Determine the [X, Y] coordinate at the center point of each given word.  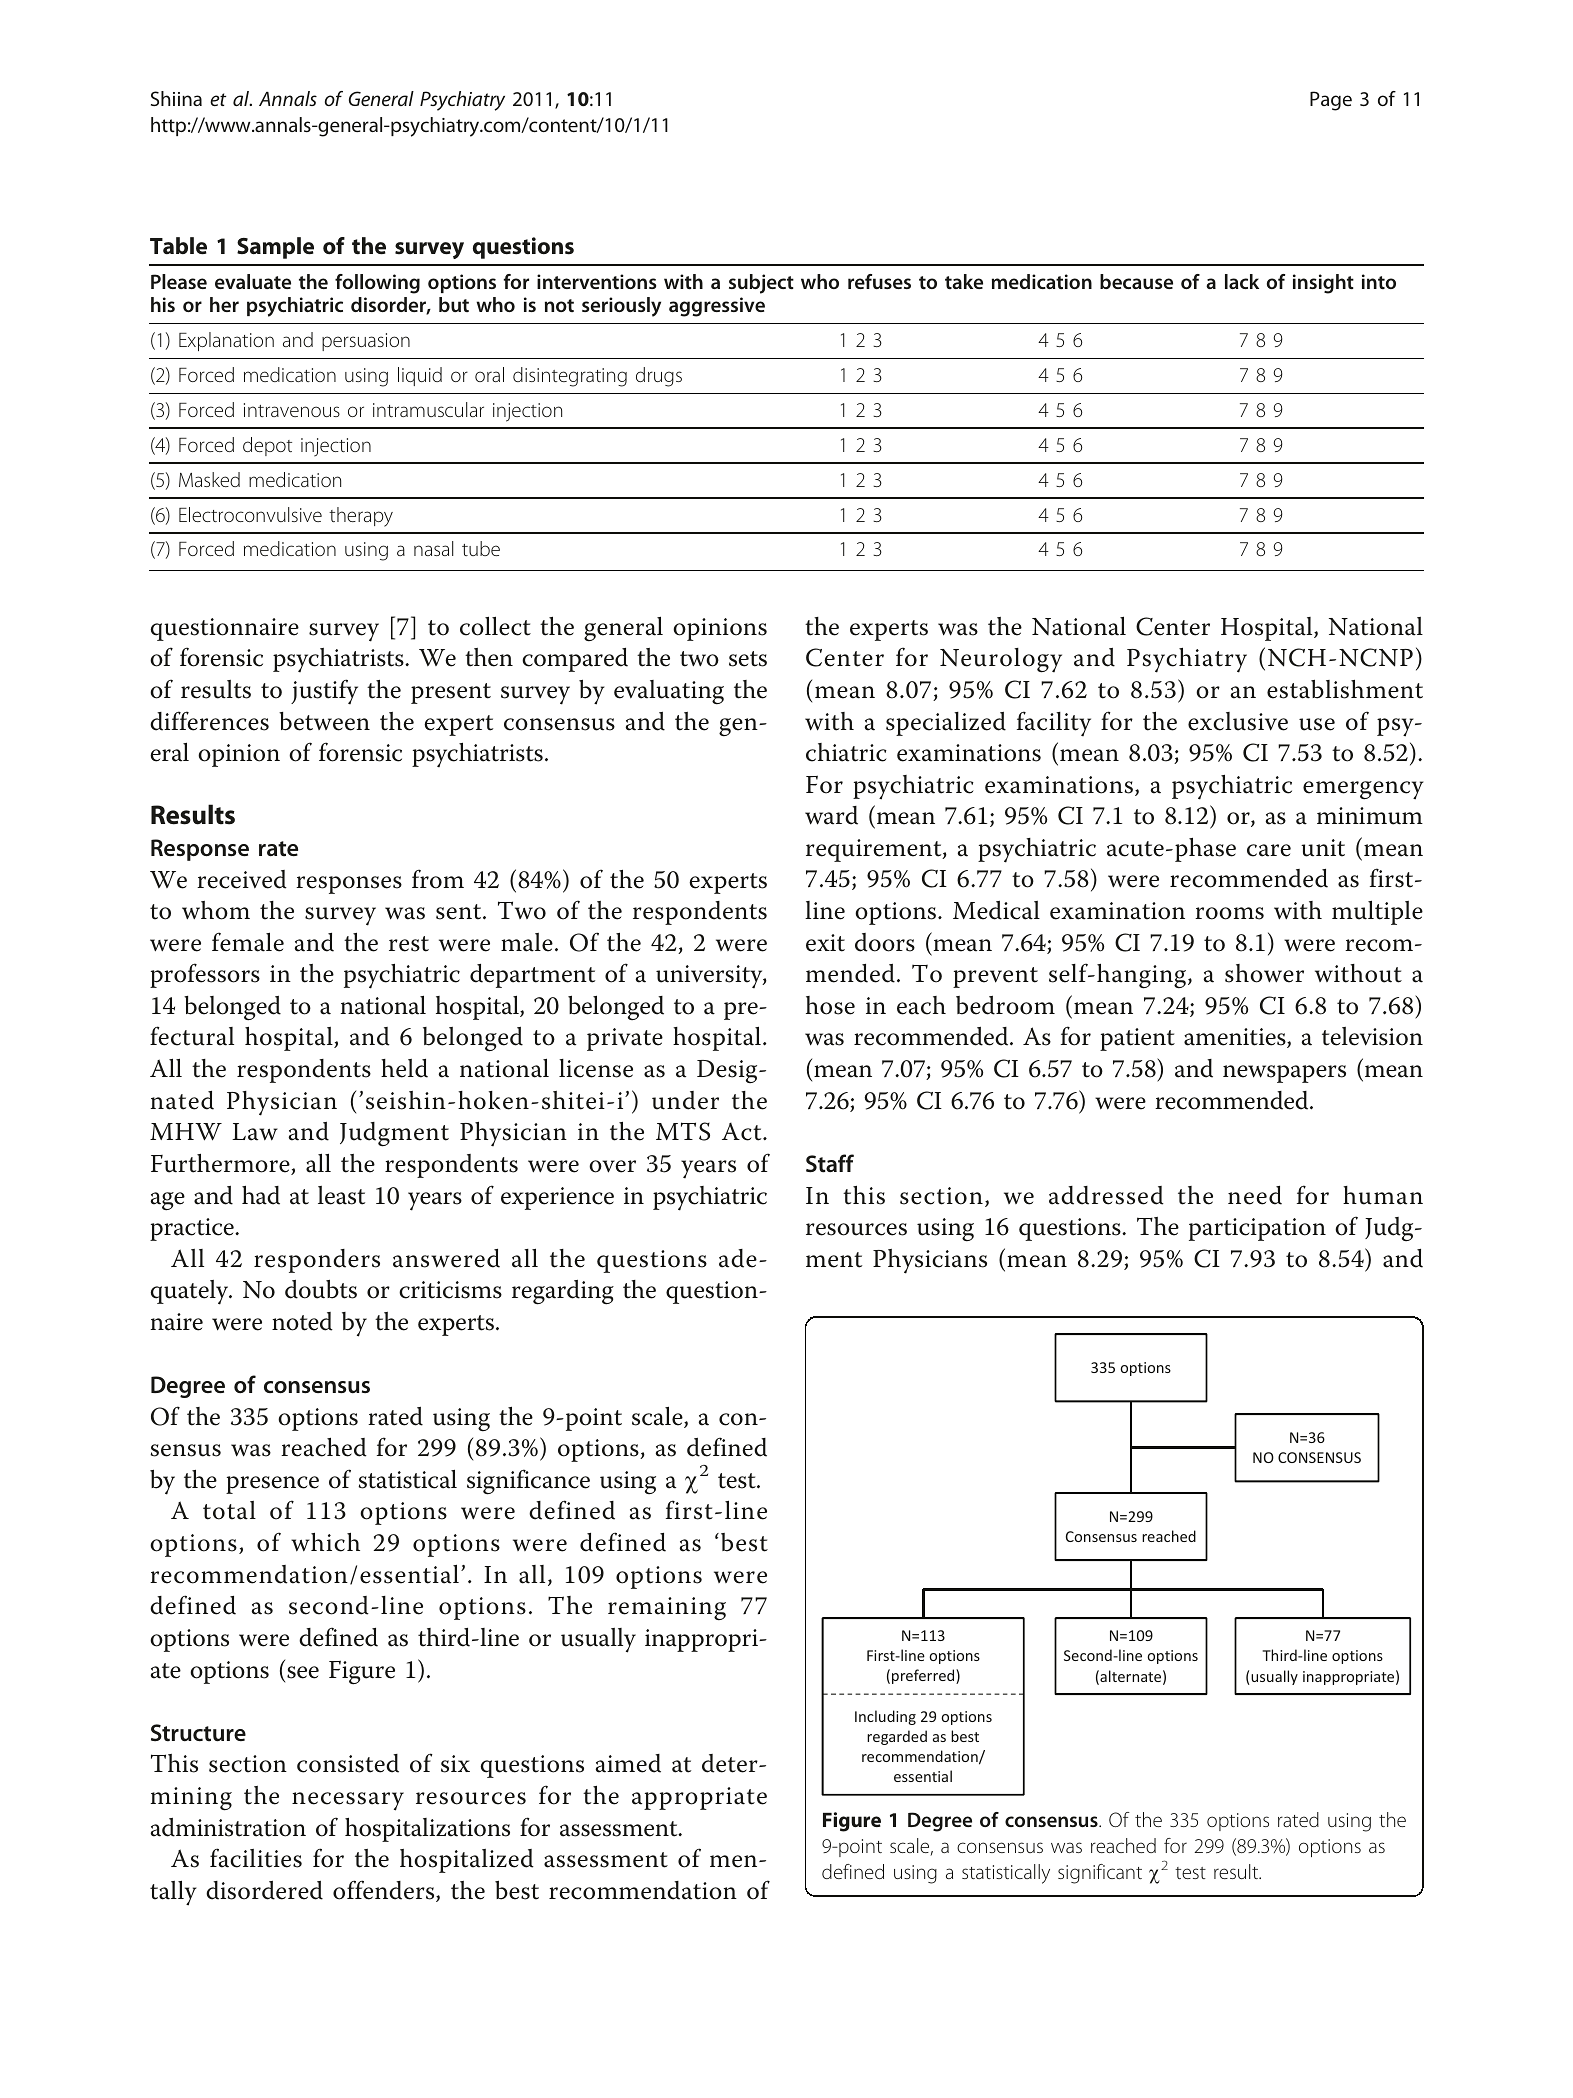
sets [748, 659]
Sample [275, 248]
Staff [830, 1163]
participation [1257, 1229]
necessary [348, 1801]
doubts [321, 1289]
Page [1331, 101]
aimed [628, 1763]
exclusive [1238, 721]
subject [761, 284]
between [324, 721]
